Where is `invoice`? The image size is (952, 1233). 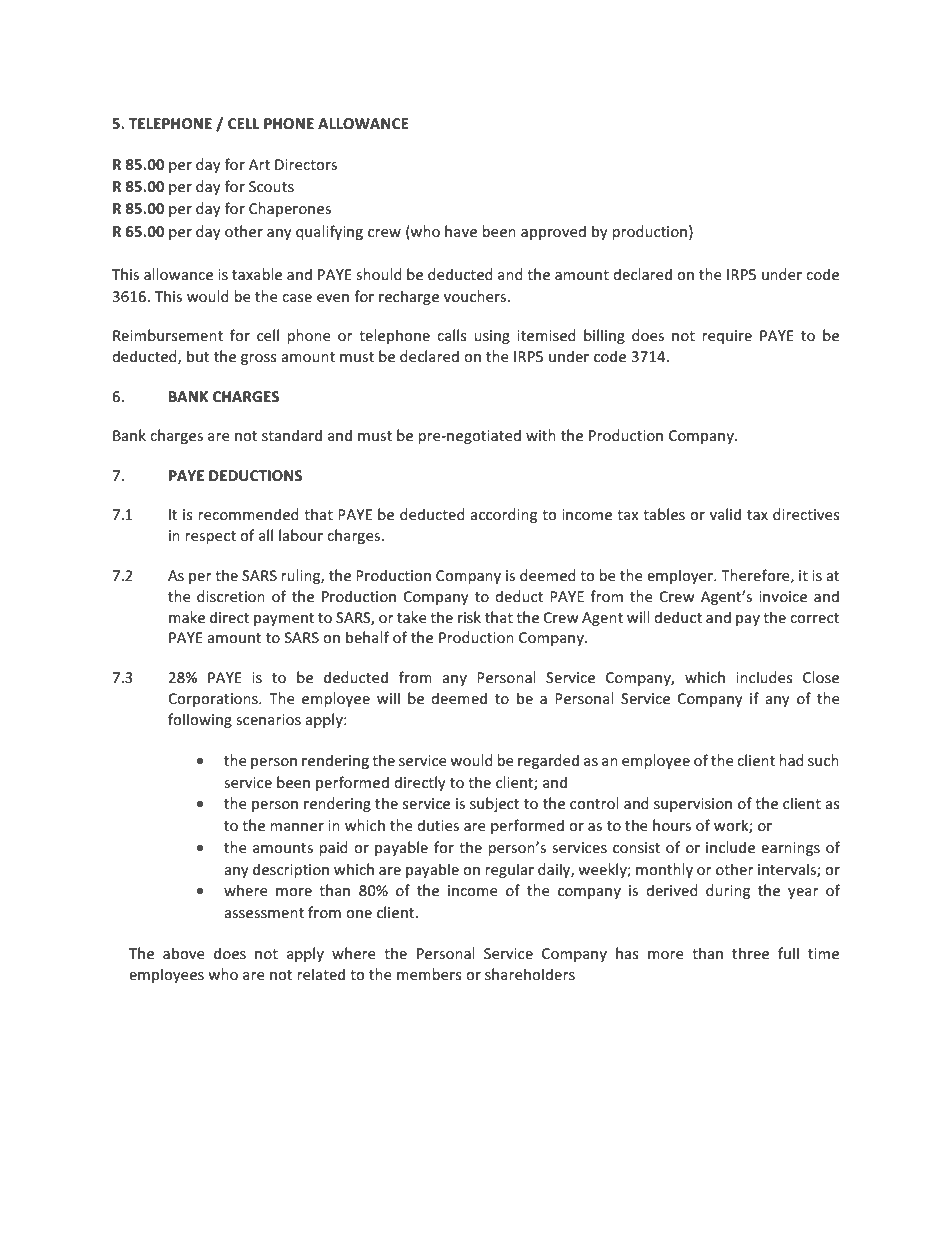
invoice is located at coordinates (783, 596).
